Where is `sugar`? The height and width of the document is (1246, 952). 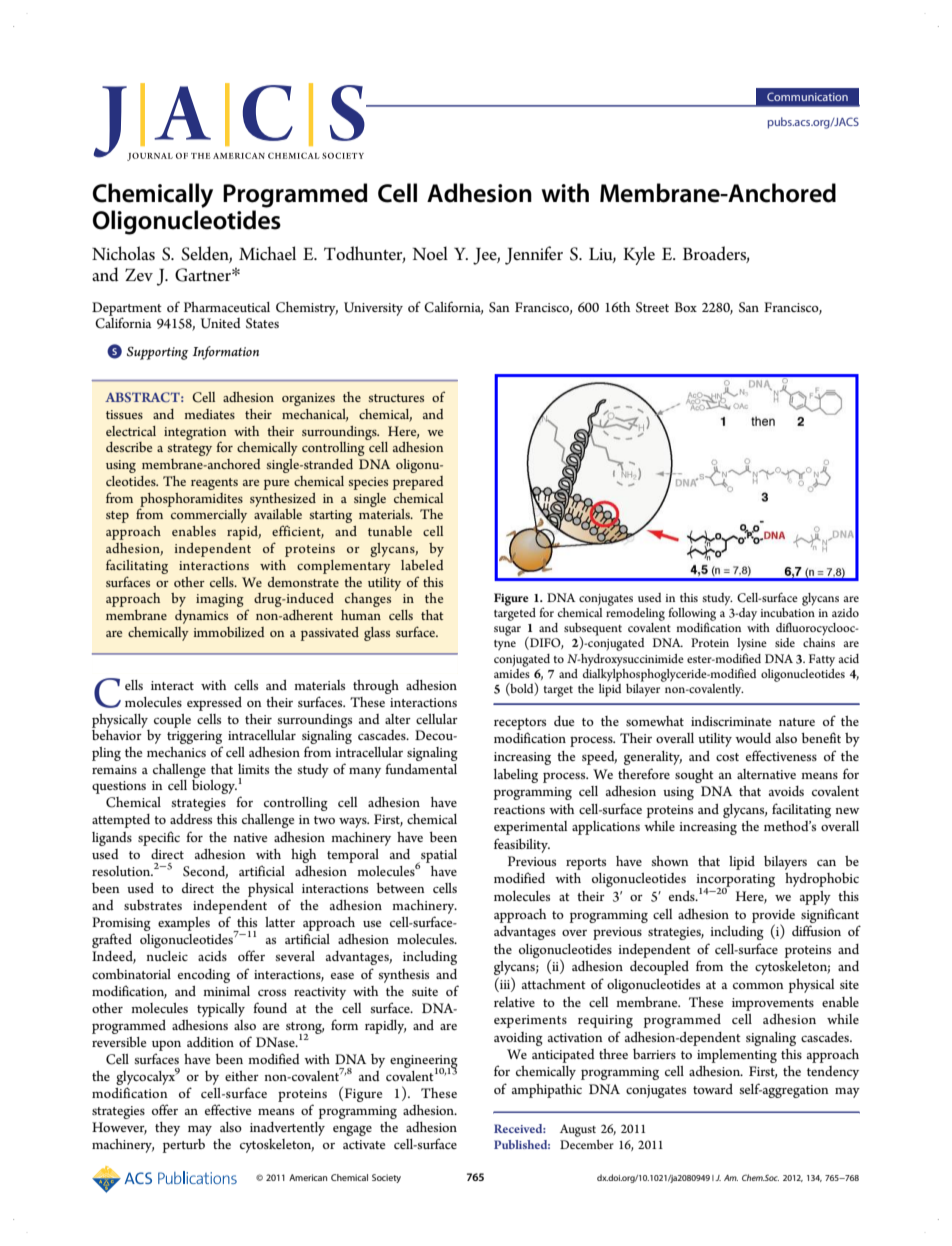
sugar is located at coordinates (507, 631).
